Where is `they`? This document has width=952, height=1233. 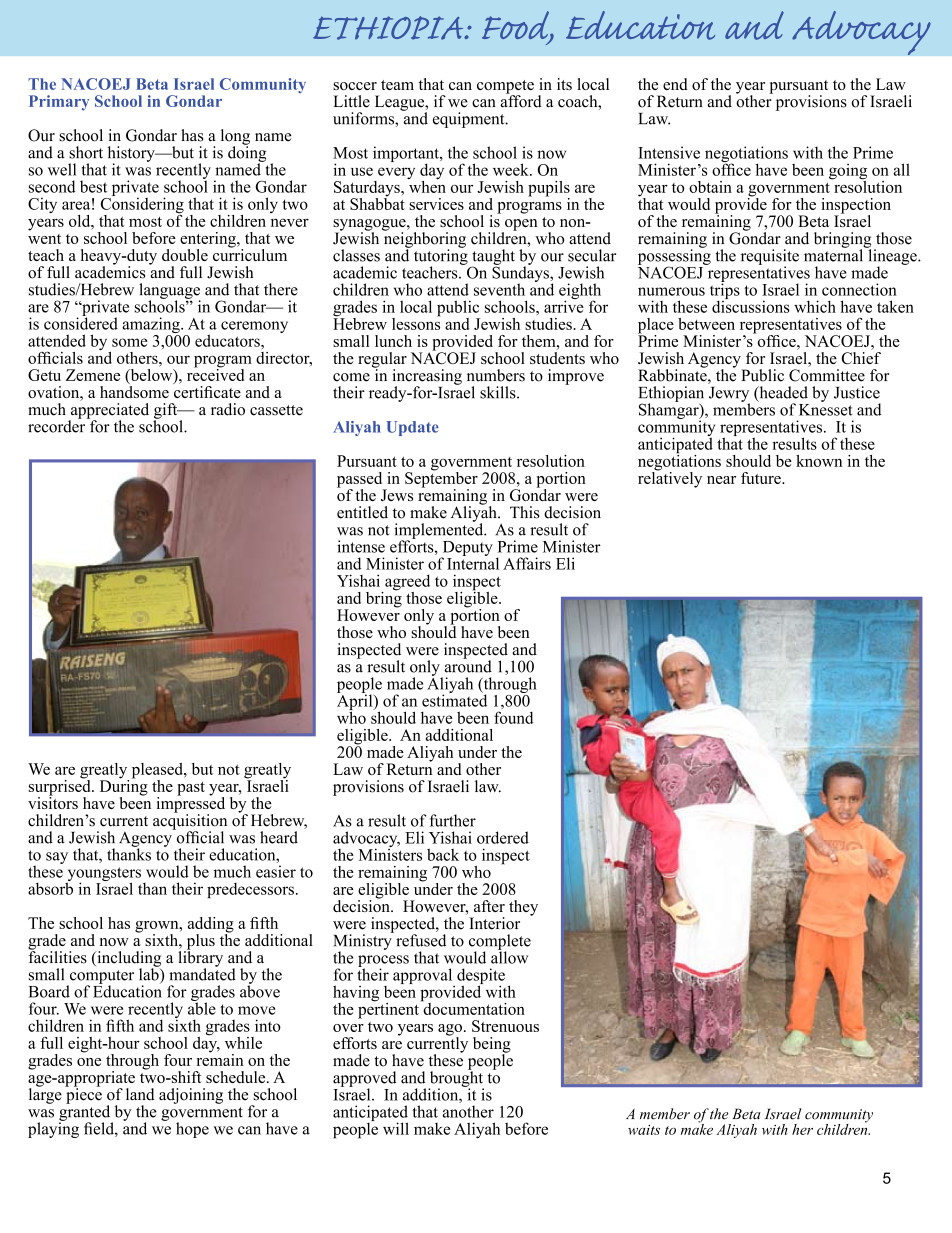 they is located at coordinates (523, 908).
